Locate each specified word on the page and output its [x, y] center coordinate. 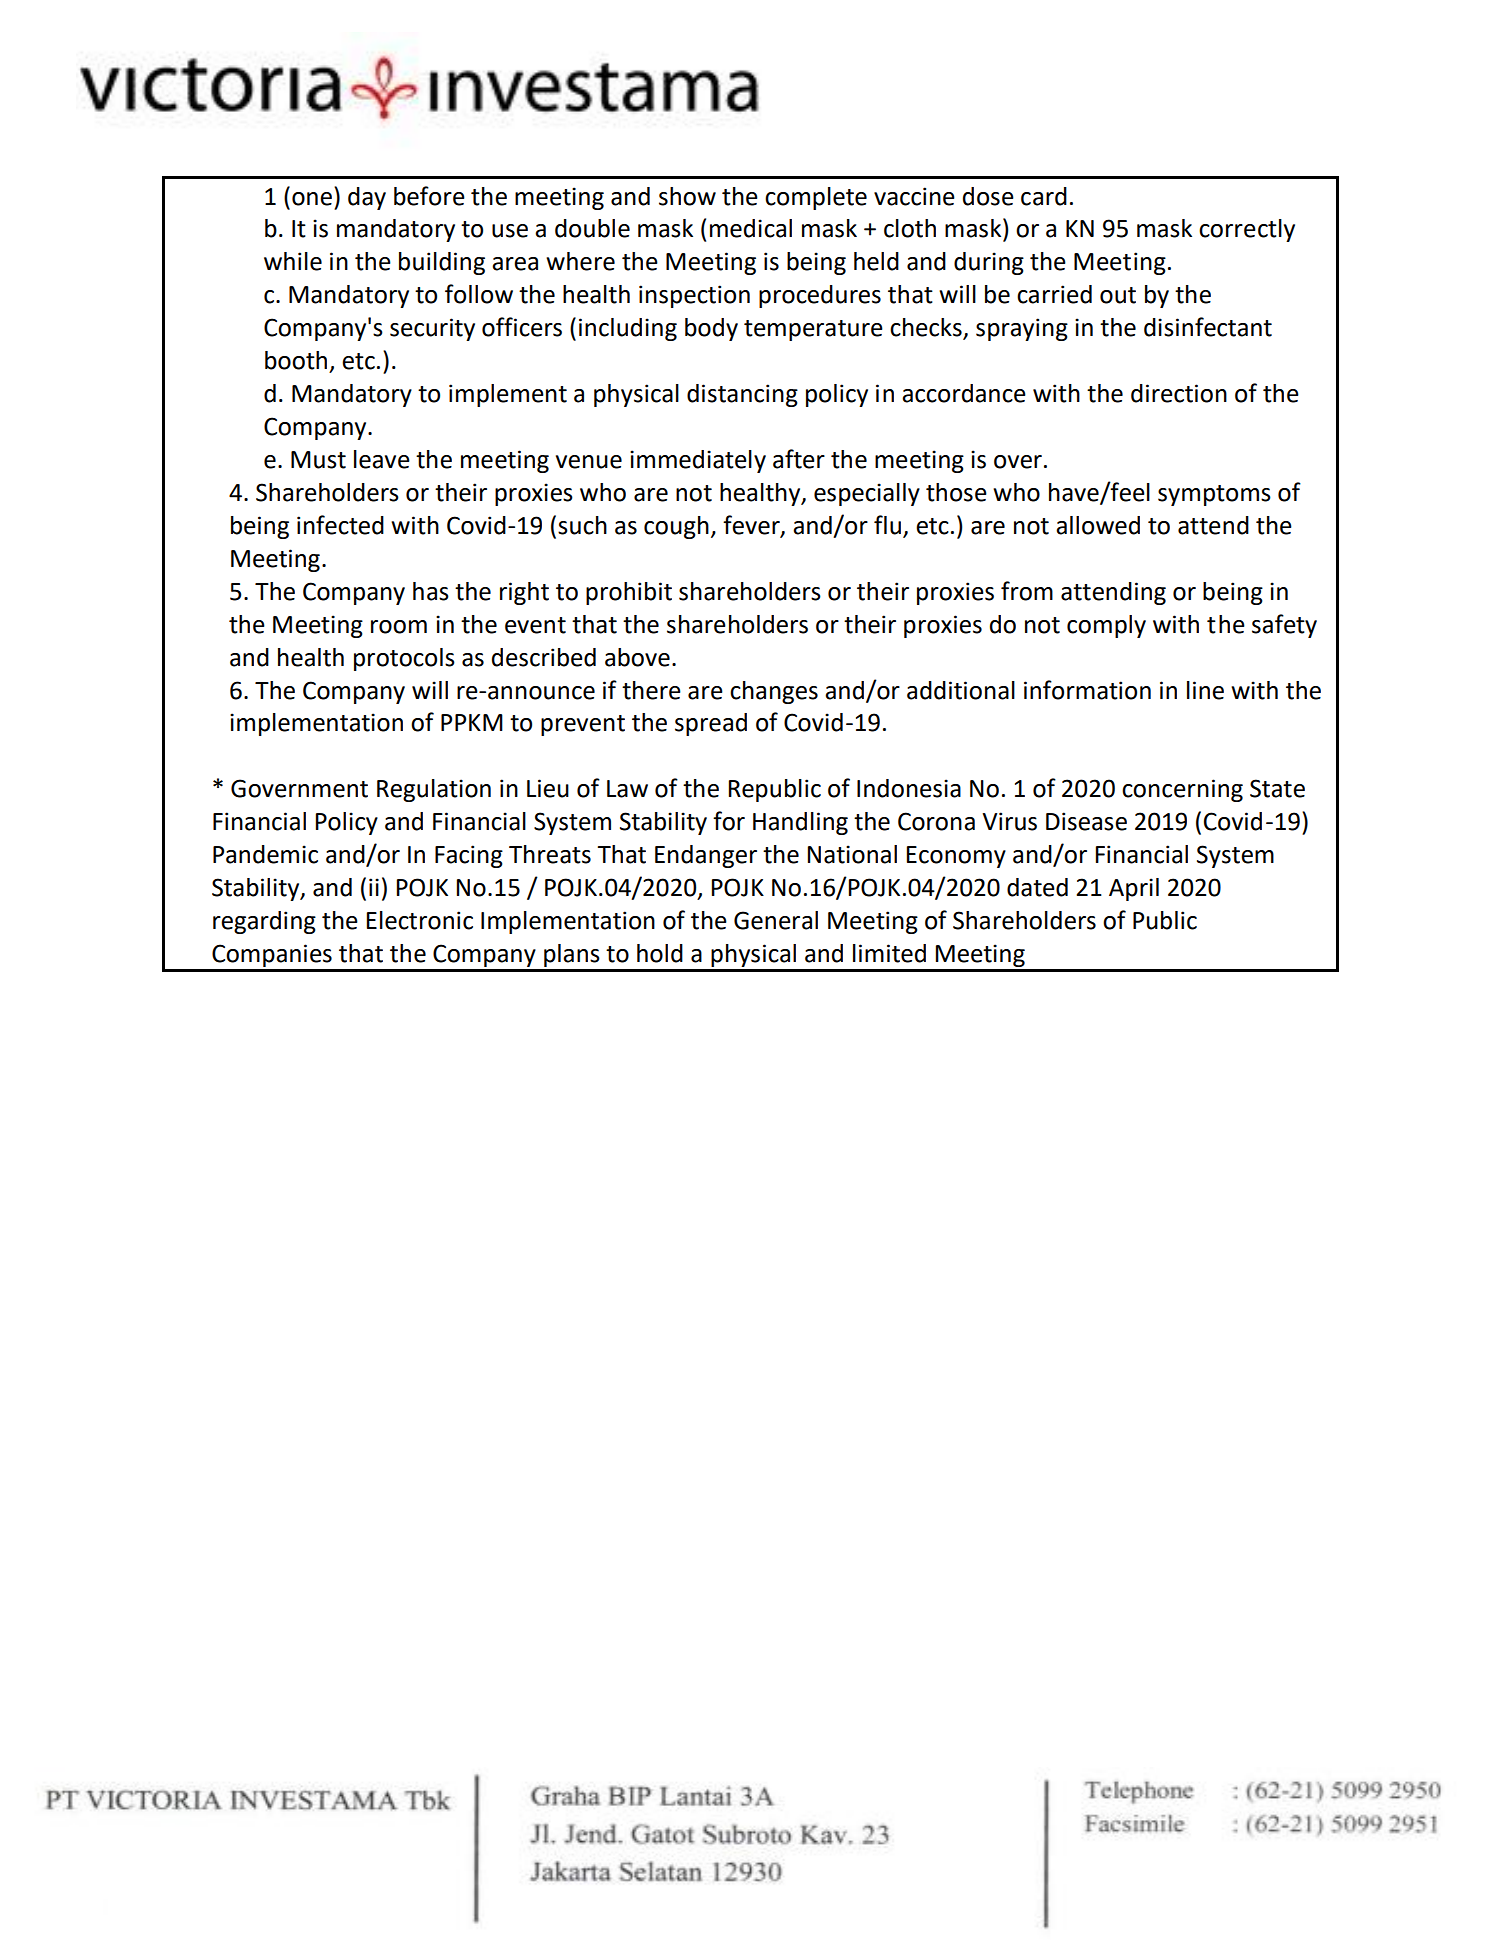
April [1134, 889]
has [431, 591]
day [367, 198]
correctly [1247, 230]
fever [752, 525]
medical [751, 228]
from [1027, 591]
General [776, 920]
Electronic [420, 920]
